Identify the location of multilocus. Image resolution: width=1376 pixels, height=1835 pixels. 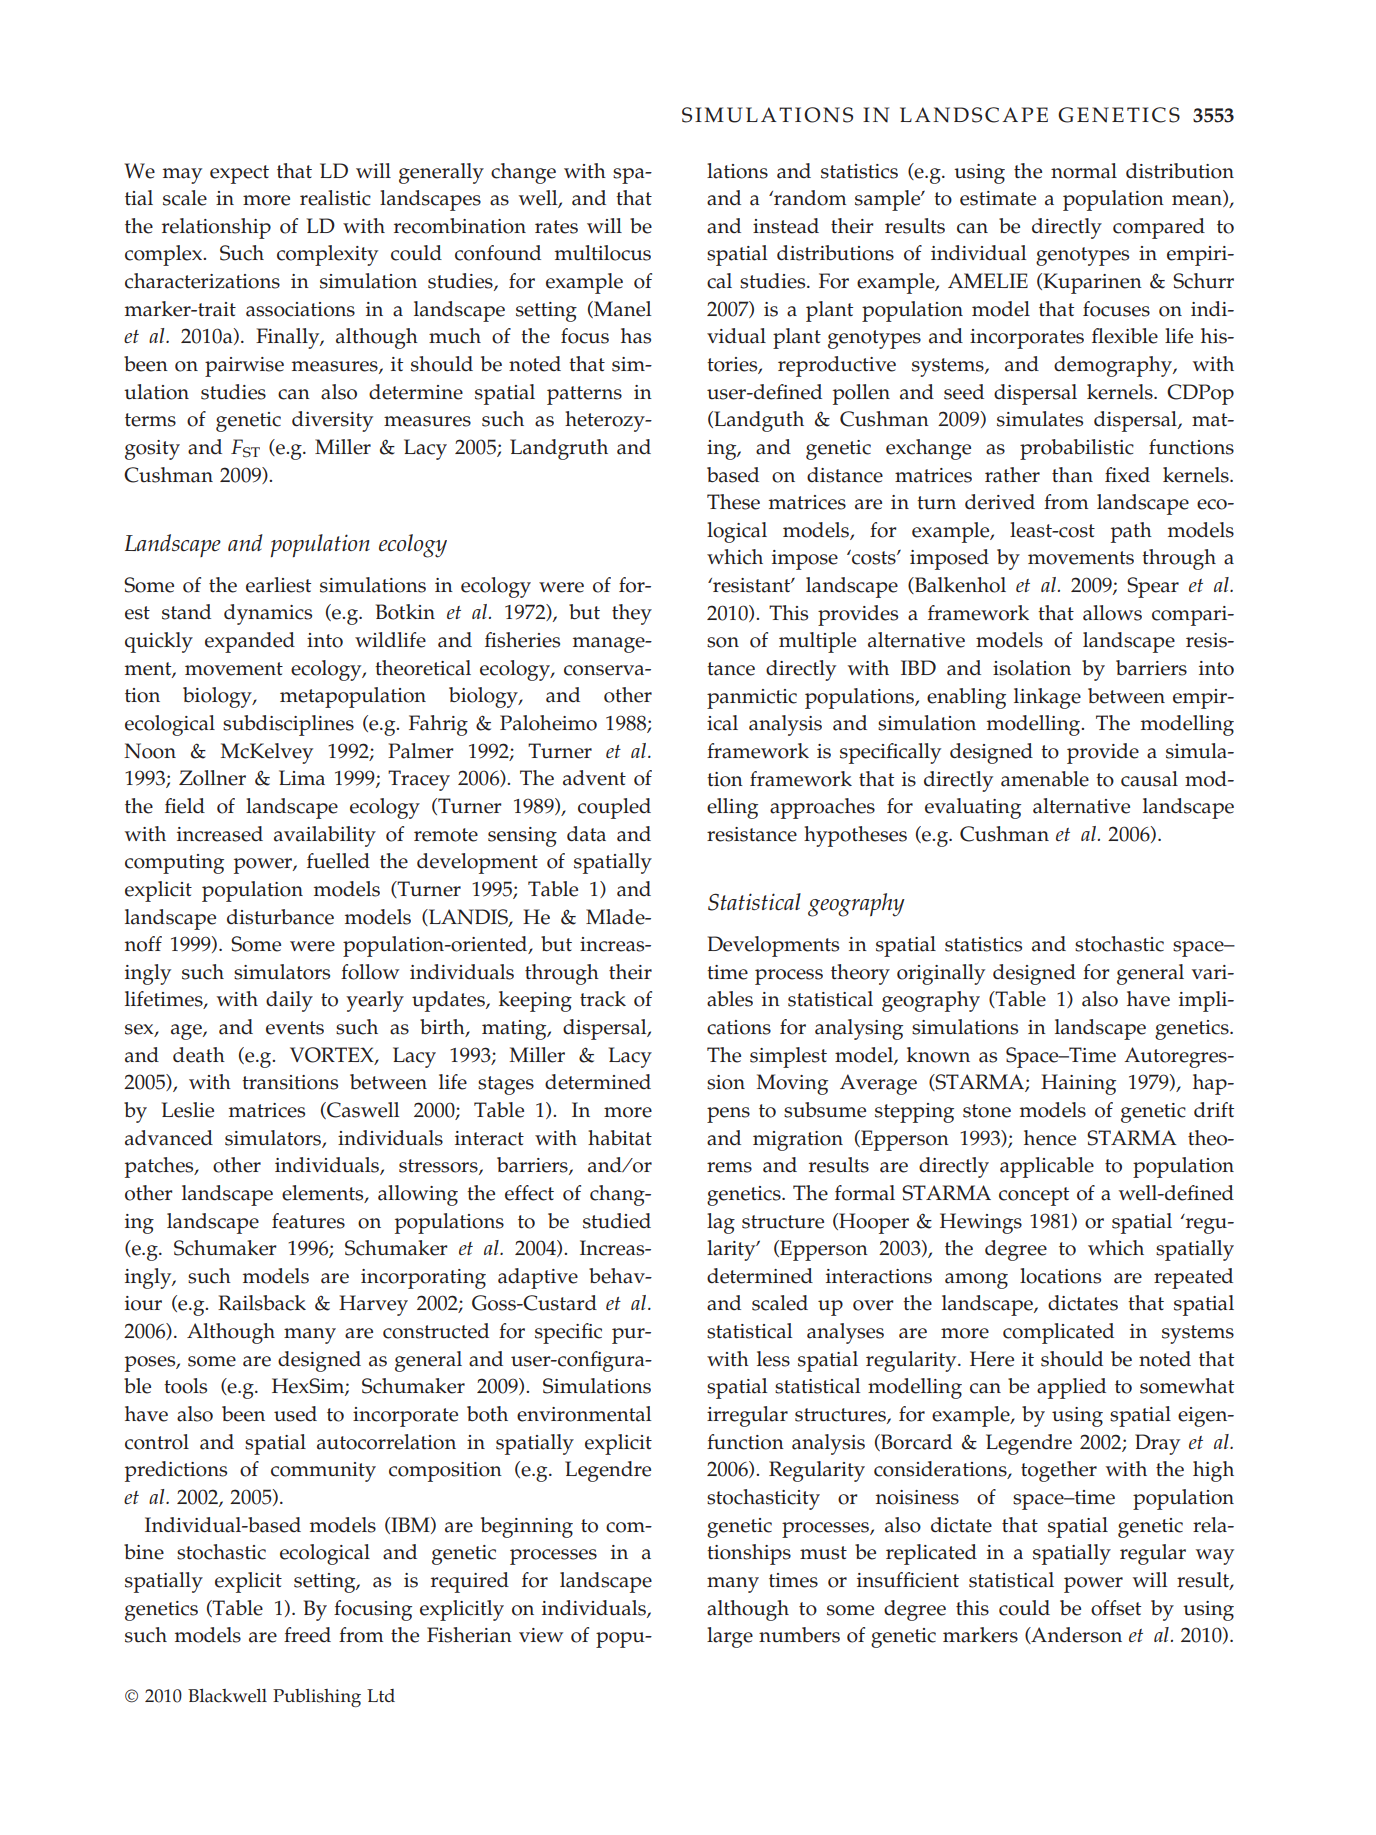
(603, 253).
